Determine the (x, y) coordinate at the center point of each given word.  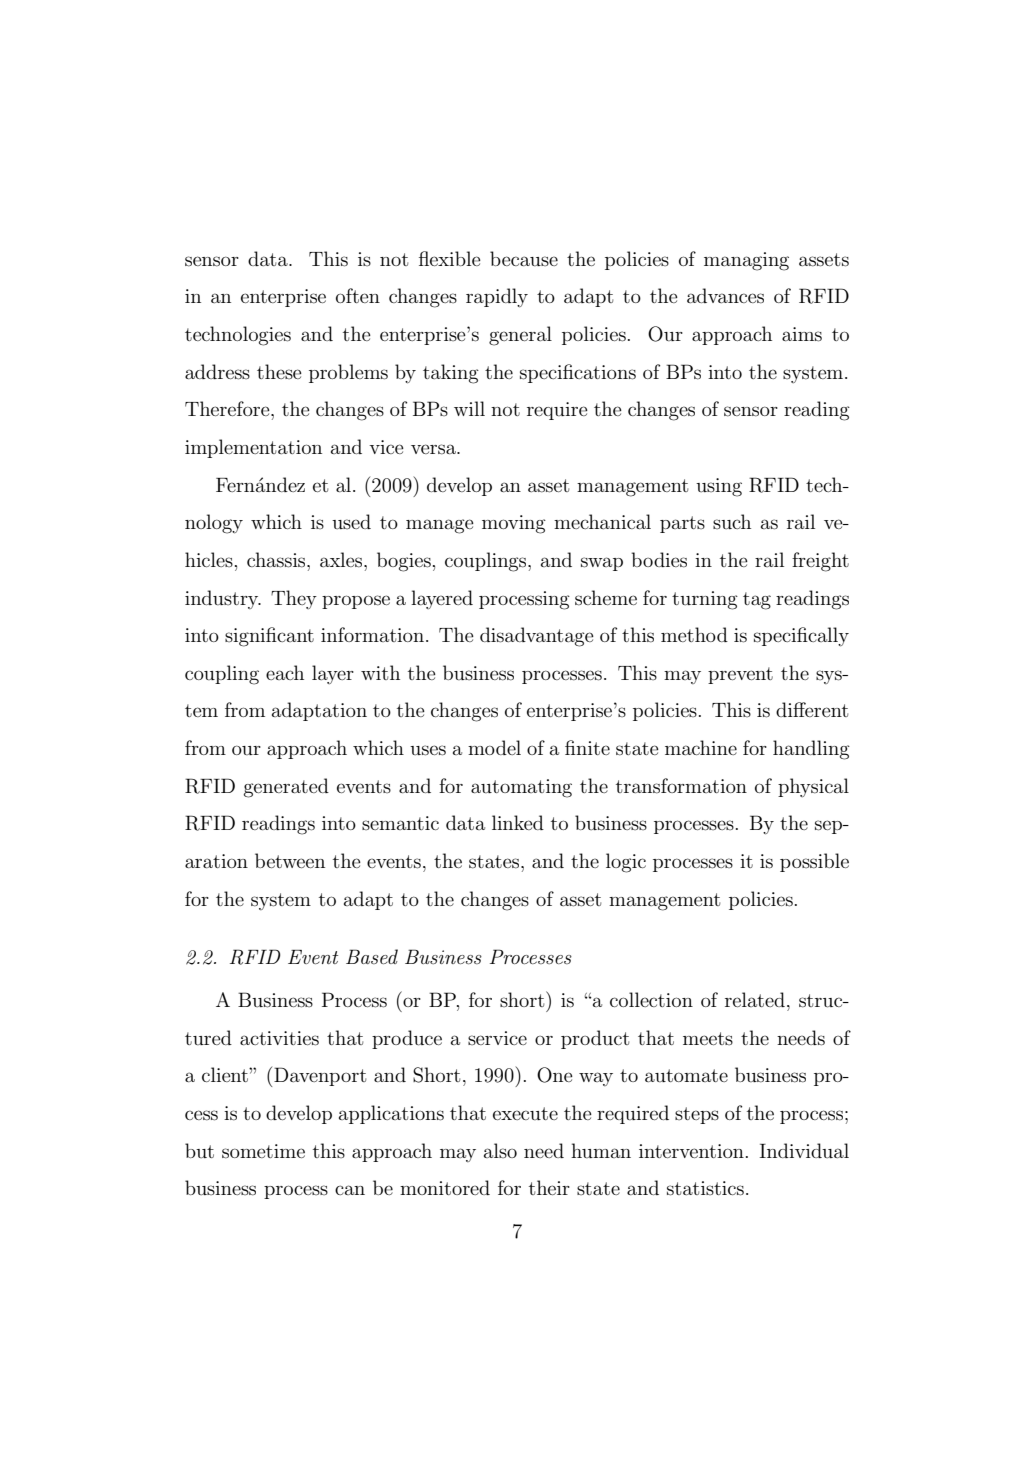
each (285, 672)
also (500, 1150)
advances (725, 296)
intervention (691, 1151)
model (494, 747)
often (358, 295)
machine (701, 747)
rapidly (497, 298)
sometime (263, 1151)
